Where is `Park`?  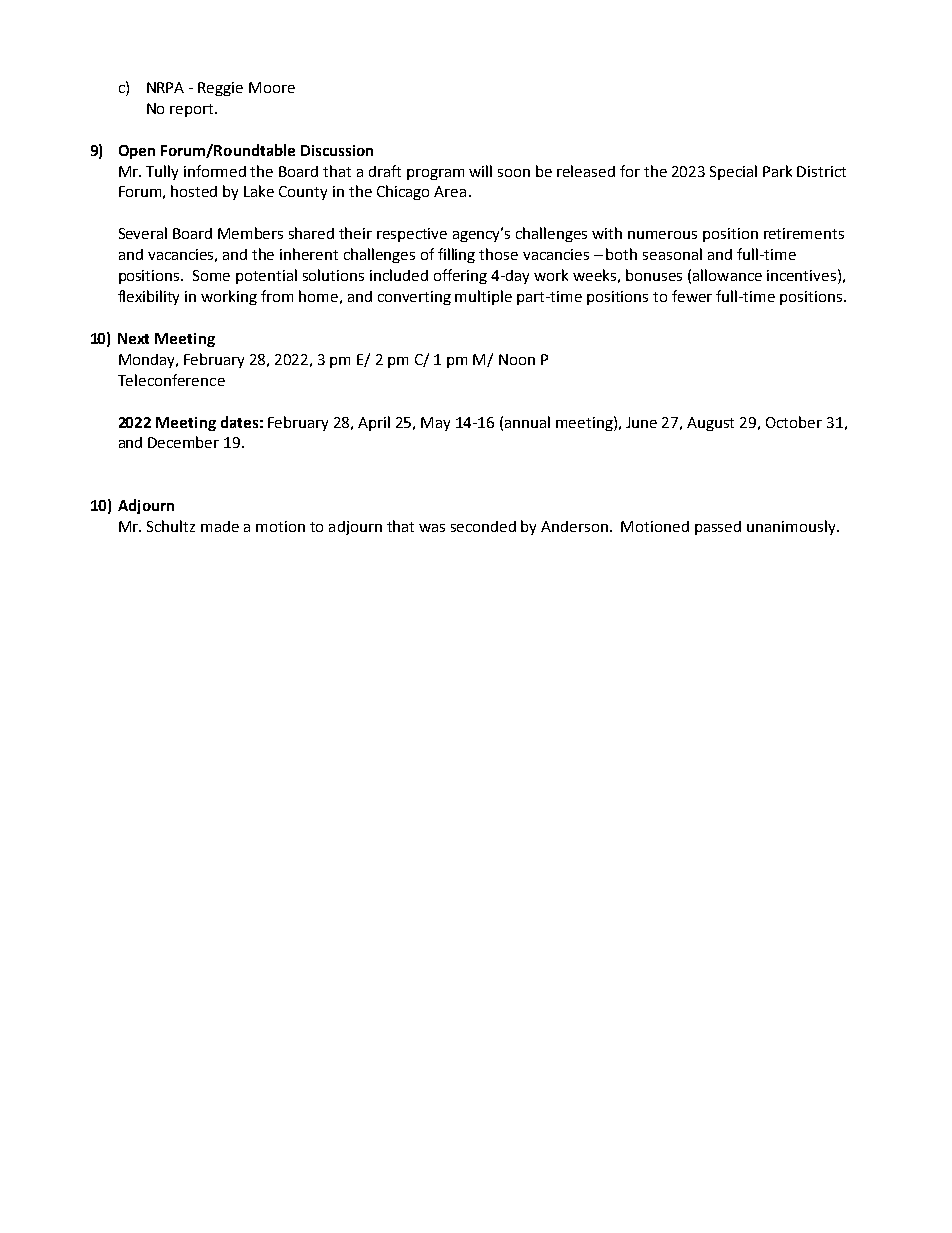 Park is located at coordinates (777, 171).
